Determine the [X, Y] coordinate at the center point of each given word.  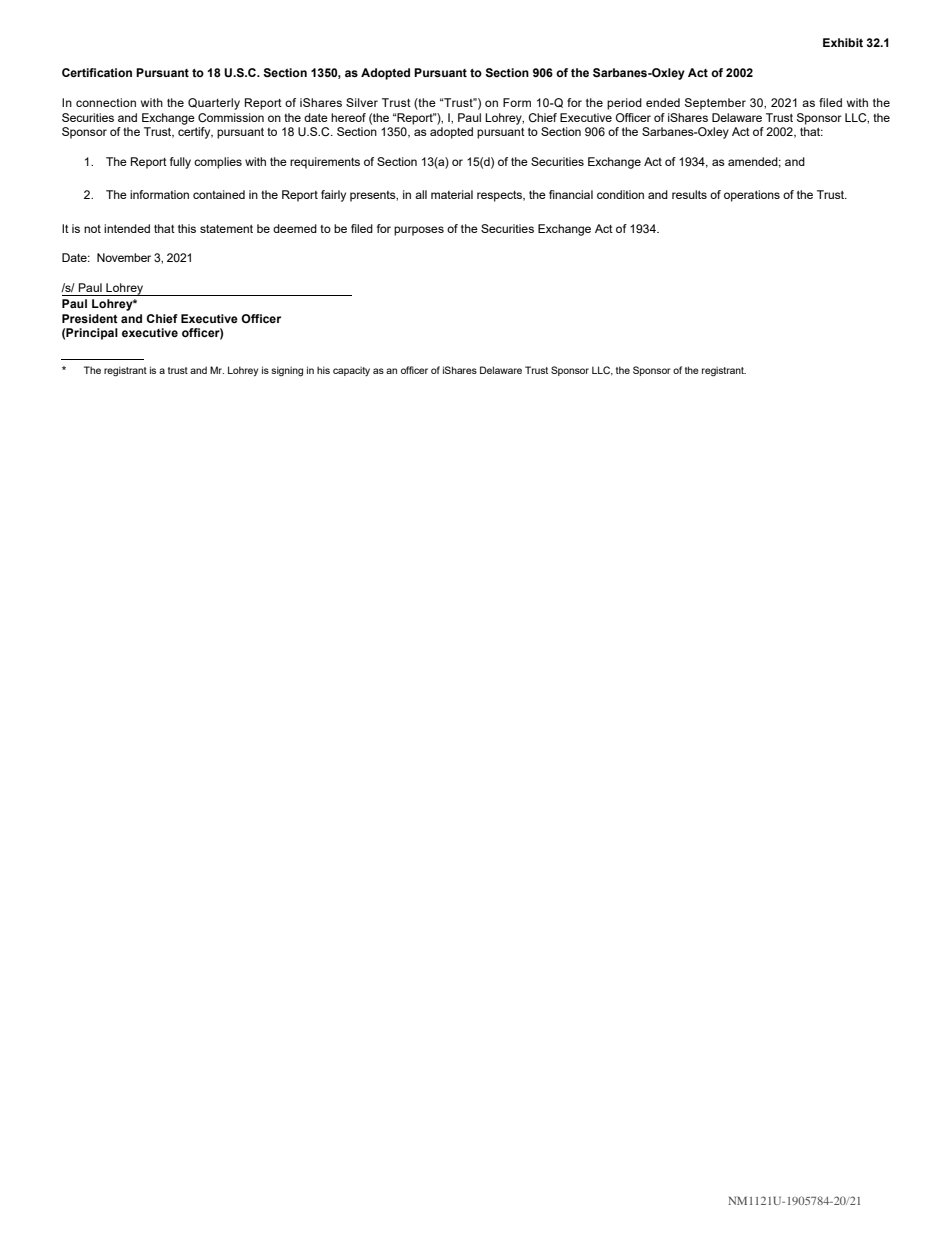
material [452, 194]
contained [219, 194]
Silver [362, 102]
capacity [351, 371]
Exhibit [843, 42]
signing [287, 371]
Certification [97, 72]
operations [752, 196]
